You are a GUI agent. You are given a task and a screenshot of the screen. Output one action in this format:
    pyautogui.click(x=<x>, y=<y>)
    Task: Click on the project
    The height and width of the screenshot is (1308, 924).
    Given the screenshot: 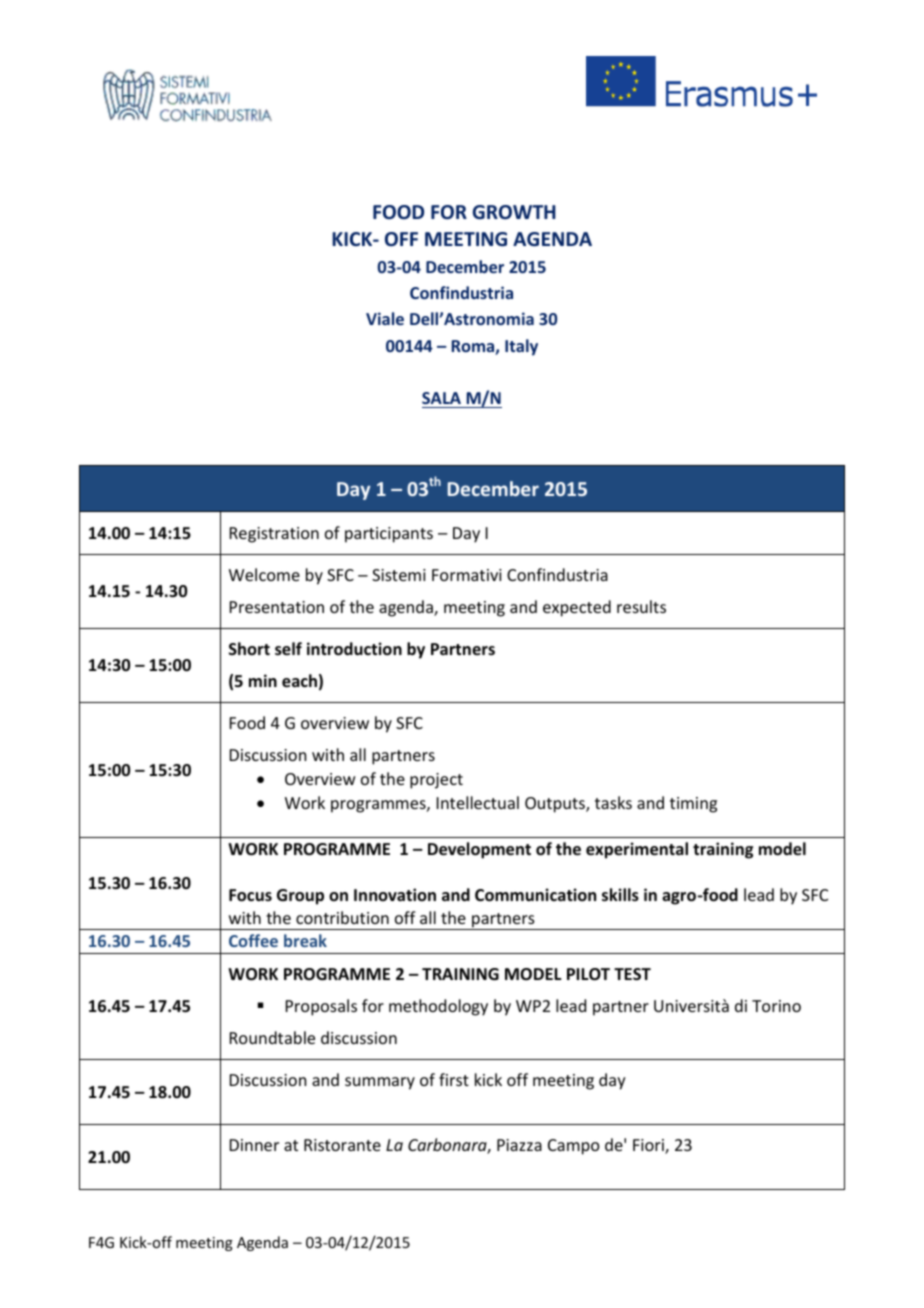 What is the action you would take?
    pyautogui.click(x=436, y=781)
